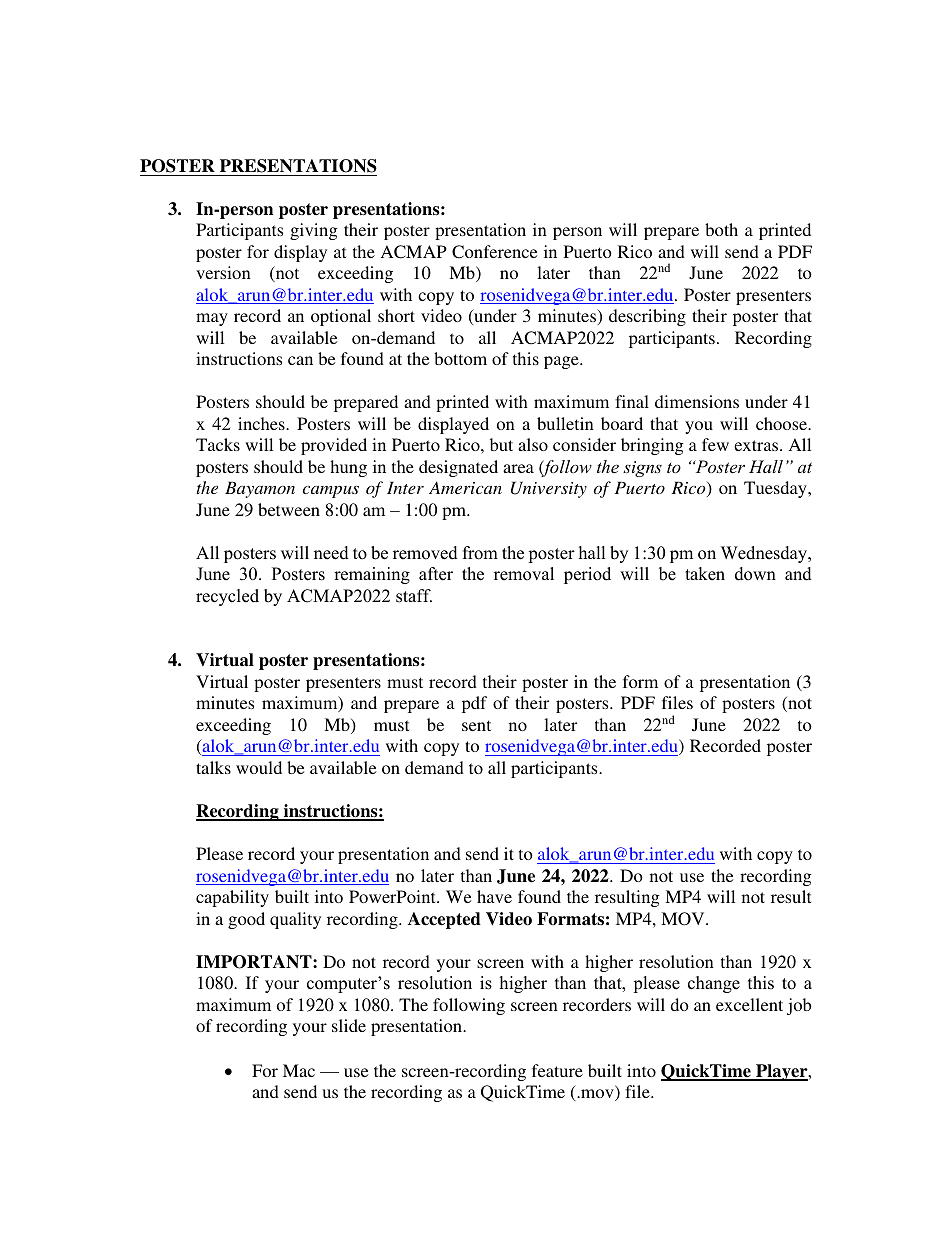  Describe the element at coordinates (494, 896) in the document. I see `have` at that location.
